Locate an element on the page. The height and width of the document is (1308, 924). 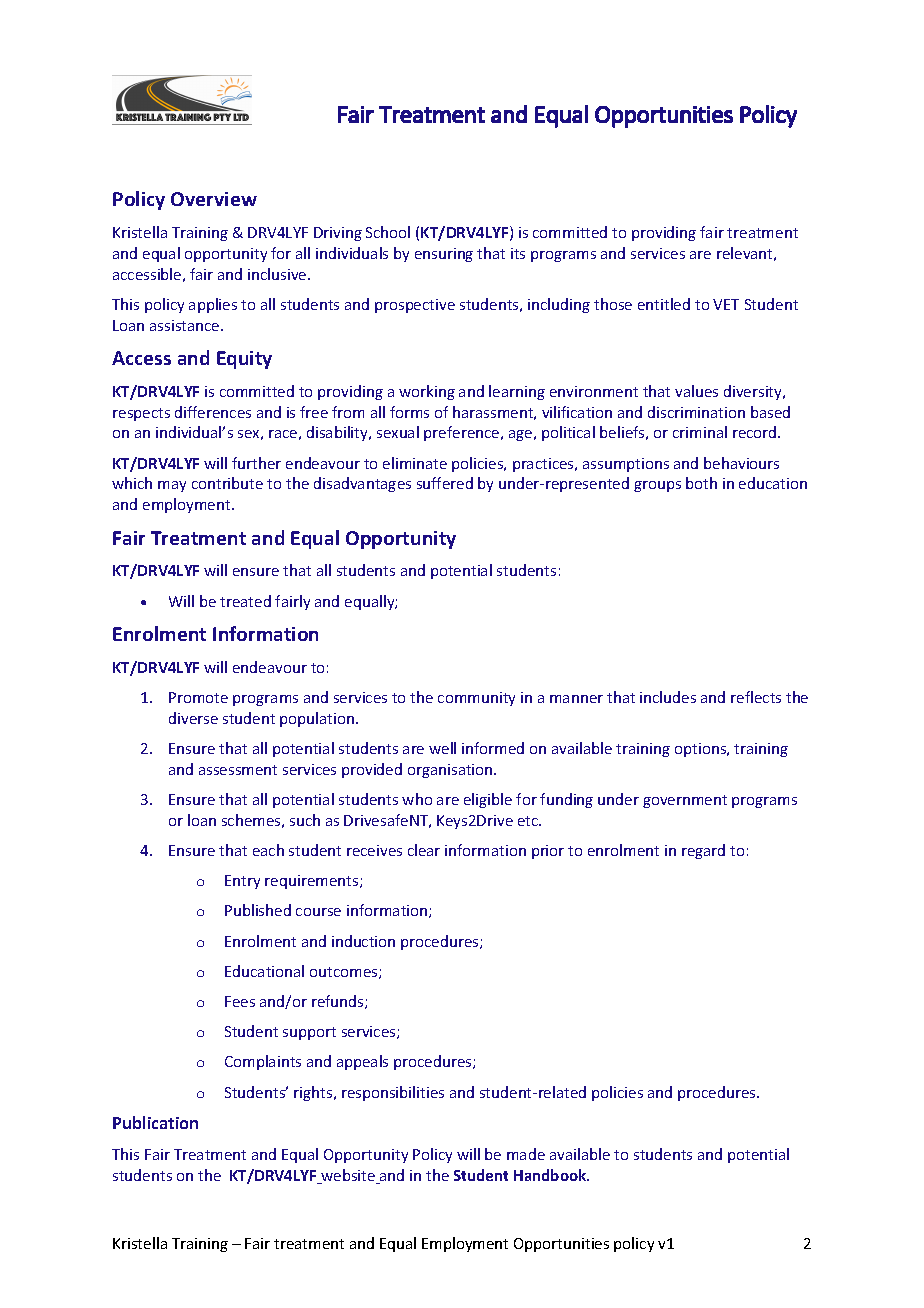
Published is located at coordinates (258, 910).
